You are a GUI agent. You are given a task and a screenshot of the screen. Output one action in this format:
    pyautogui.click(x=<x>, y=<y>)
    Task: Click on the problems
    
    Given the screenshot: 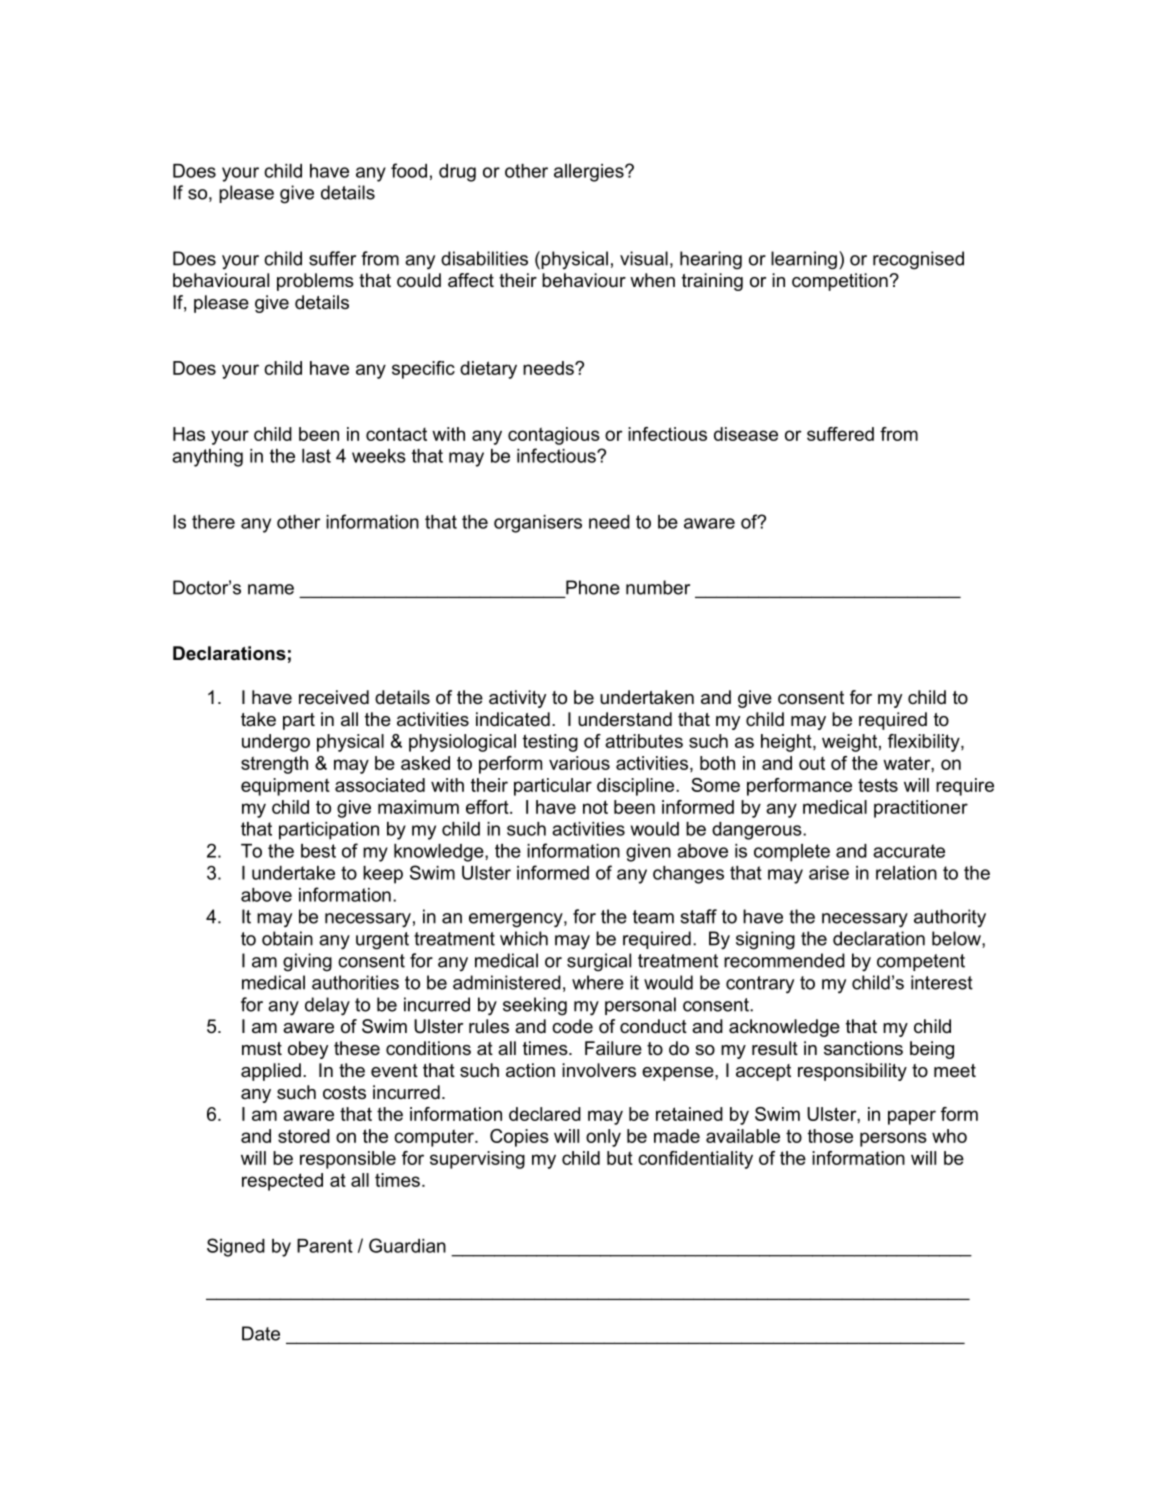 What is the action you would take?
    pyautogui.click(x=315, y=282)
